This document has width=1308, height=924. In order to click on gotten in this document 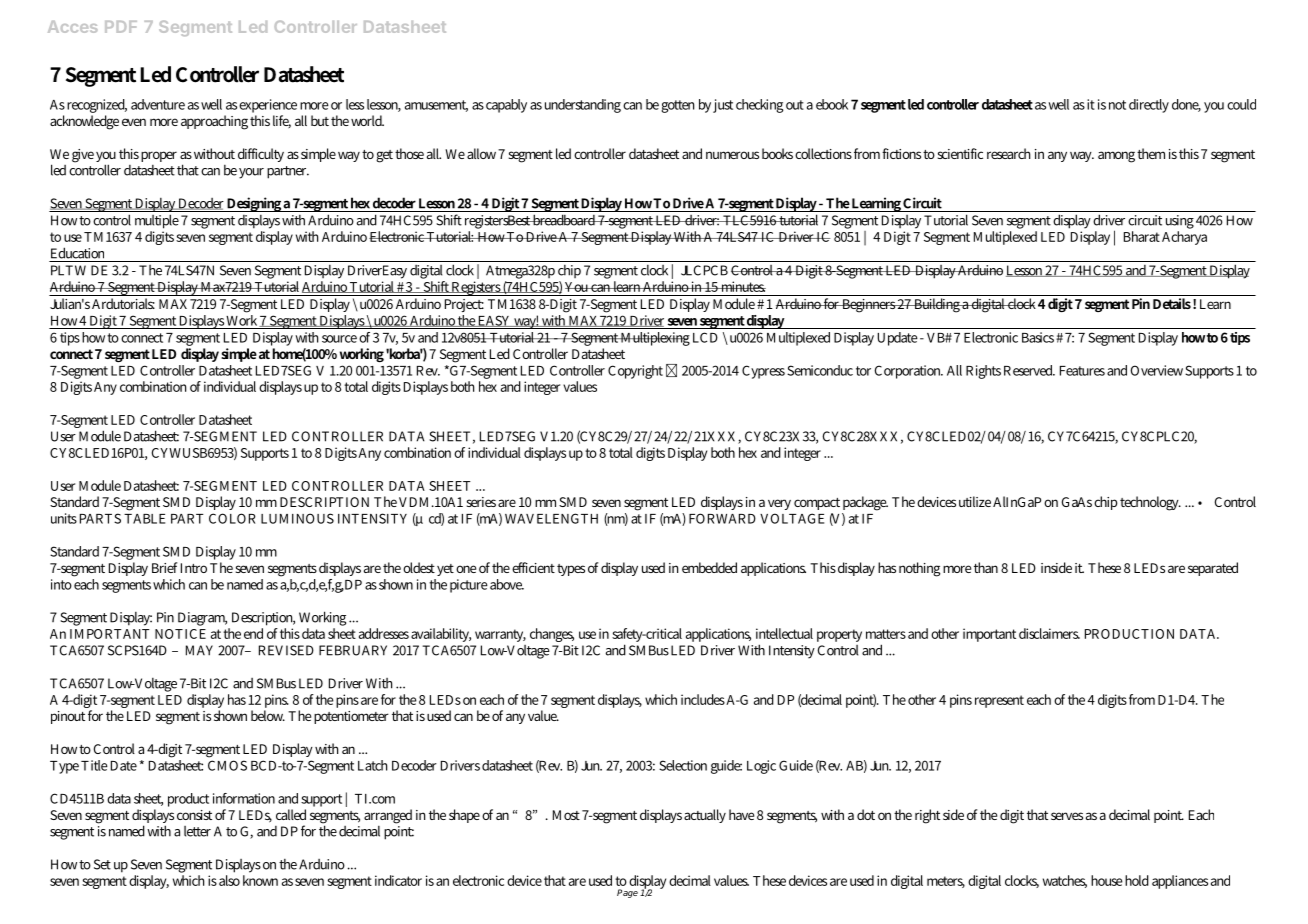, I will do `click(677, 106)`.
